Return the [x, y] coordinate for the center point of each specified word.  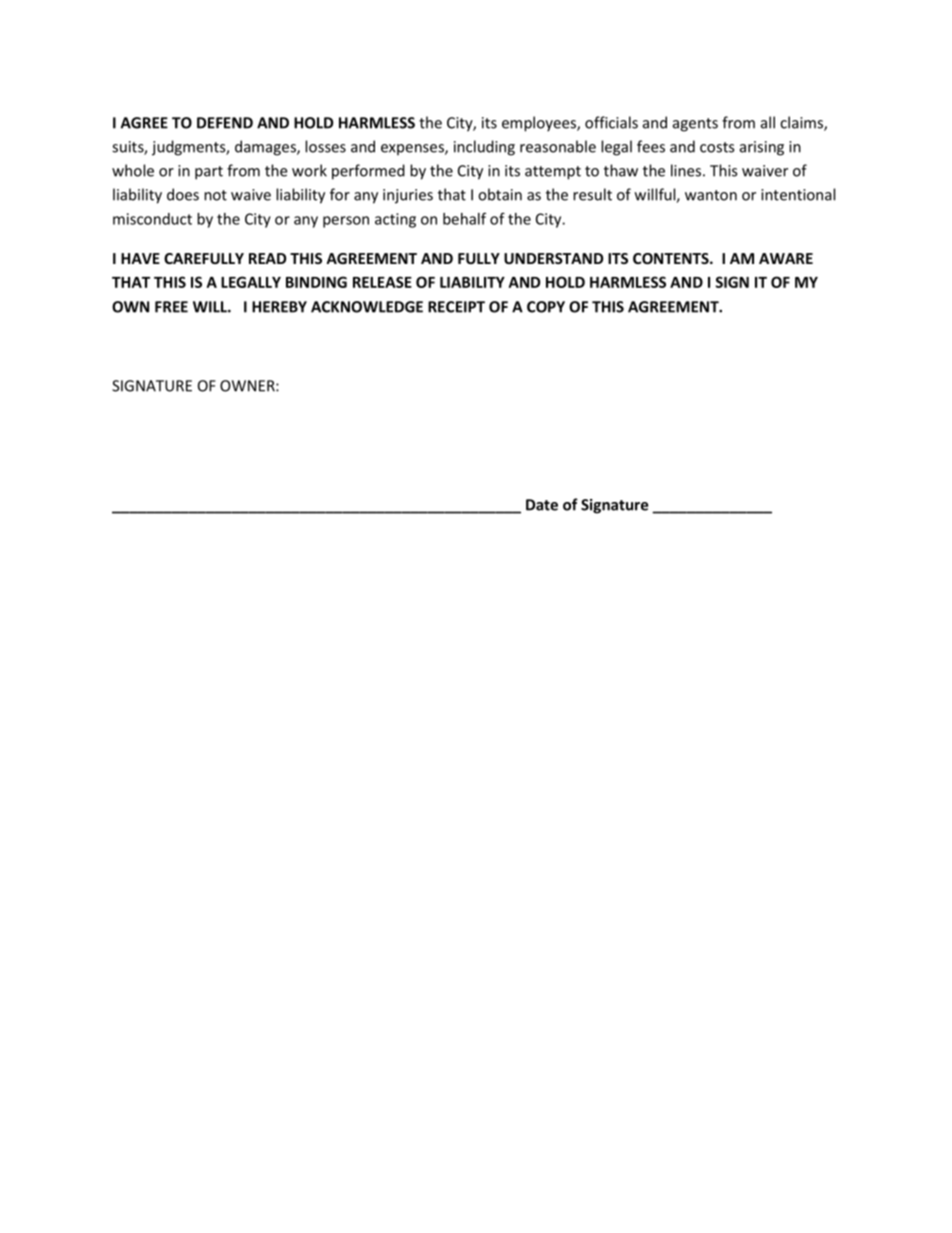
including [484, 148]
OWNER [248, 386]
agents [695, 125]
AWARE [786, 258]
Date [542, 505]
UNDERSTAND [553, 258]
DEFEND [225, 123]
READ [267, 258]
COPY [546, 307]
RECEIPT [456, 307]
